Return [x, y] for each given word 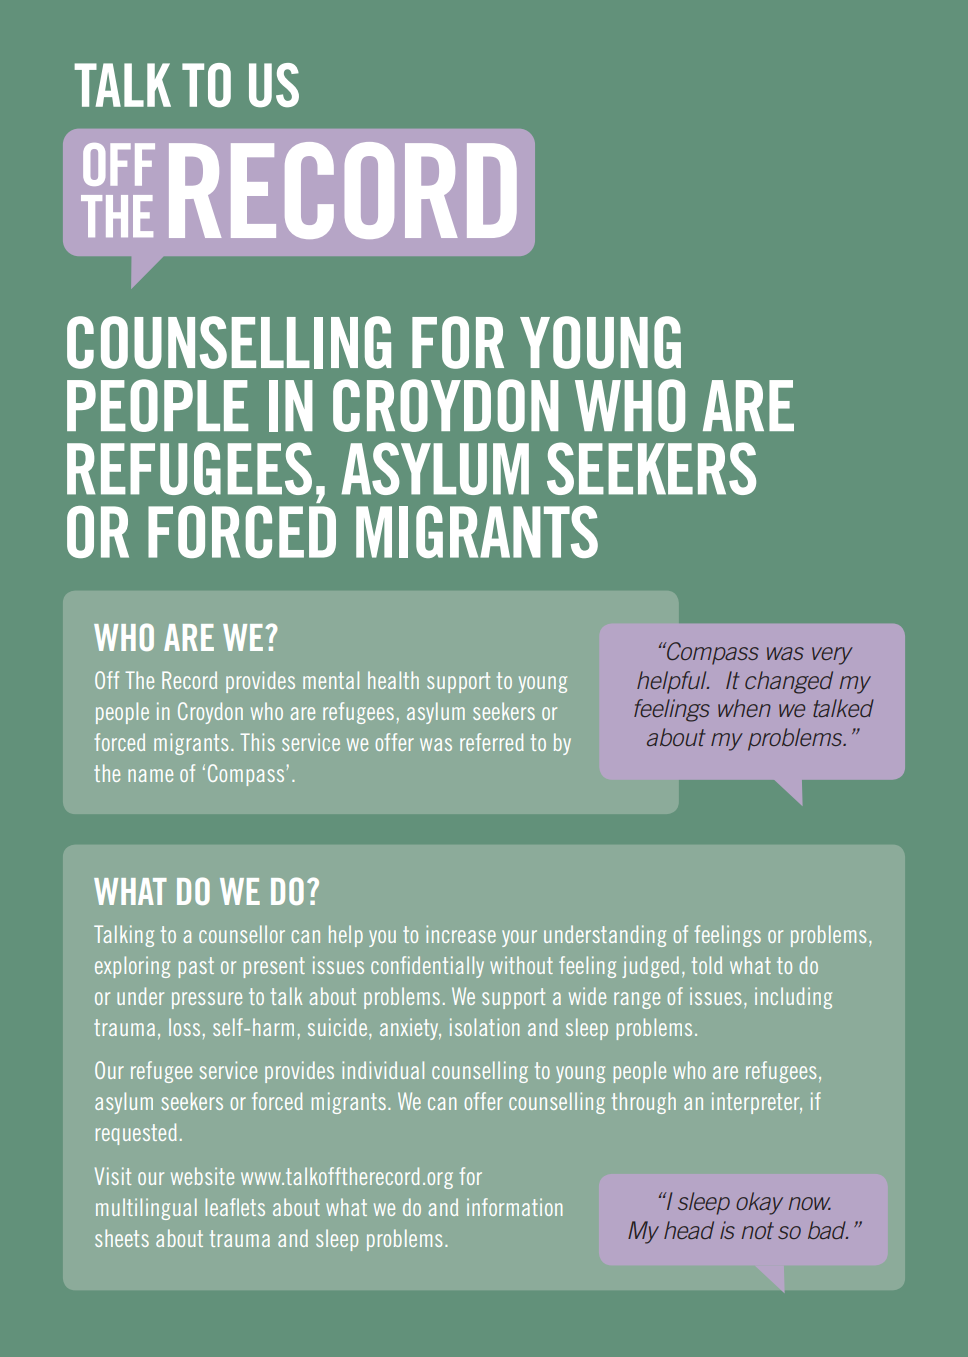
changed [789, 682]
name [150, 775]
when [744, 708]
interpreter [757, 1103]
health [393, 680]
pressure [207, 1000]
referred [492, 742]
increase [461, 934]
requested [136, 1134]
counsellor [242, 934]
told [707, 965]
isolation [484, 1027]
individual [383, 1070]
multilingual [146, 1209]
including [793, 998]
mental [331, 680]
